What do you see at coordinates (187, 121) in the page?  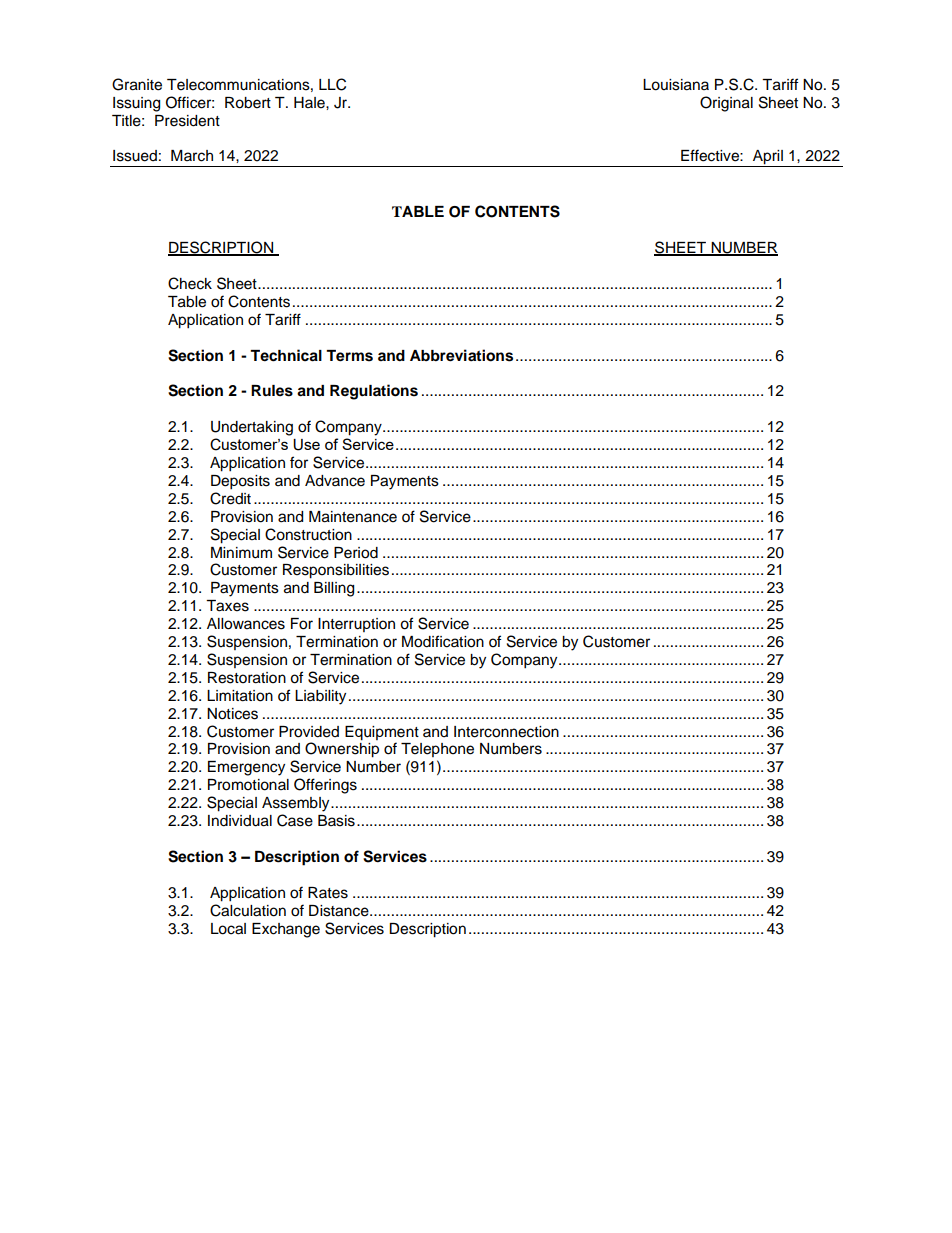 I see `President` at bounding box center [187, 121].
